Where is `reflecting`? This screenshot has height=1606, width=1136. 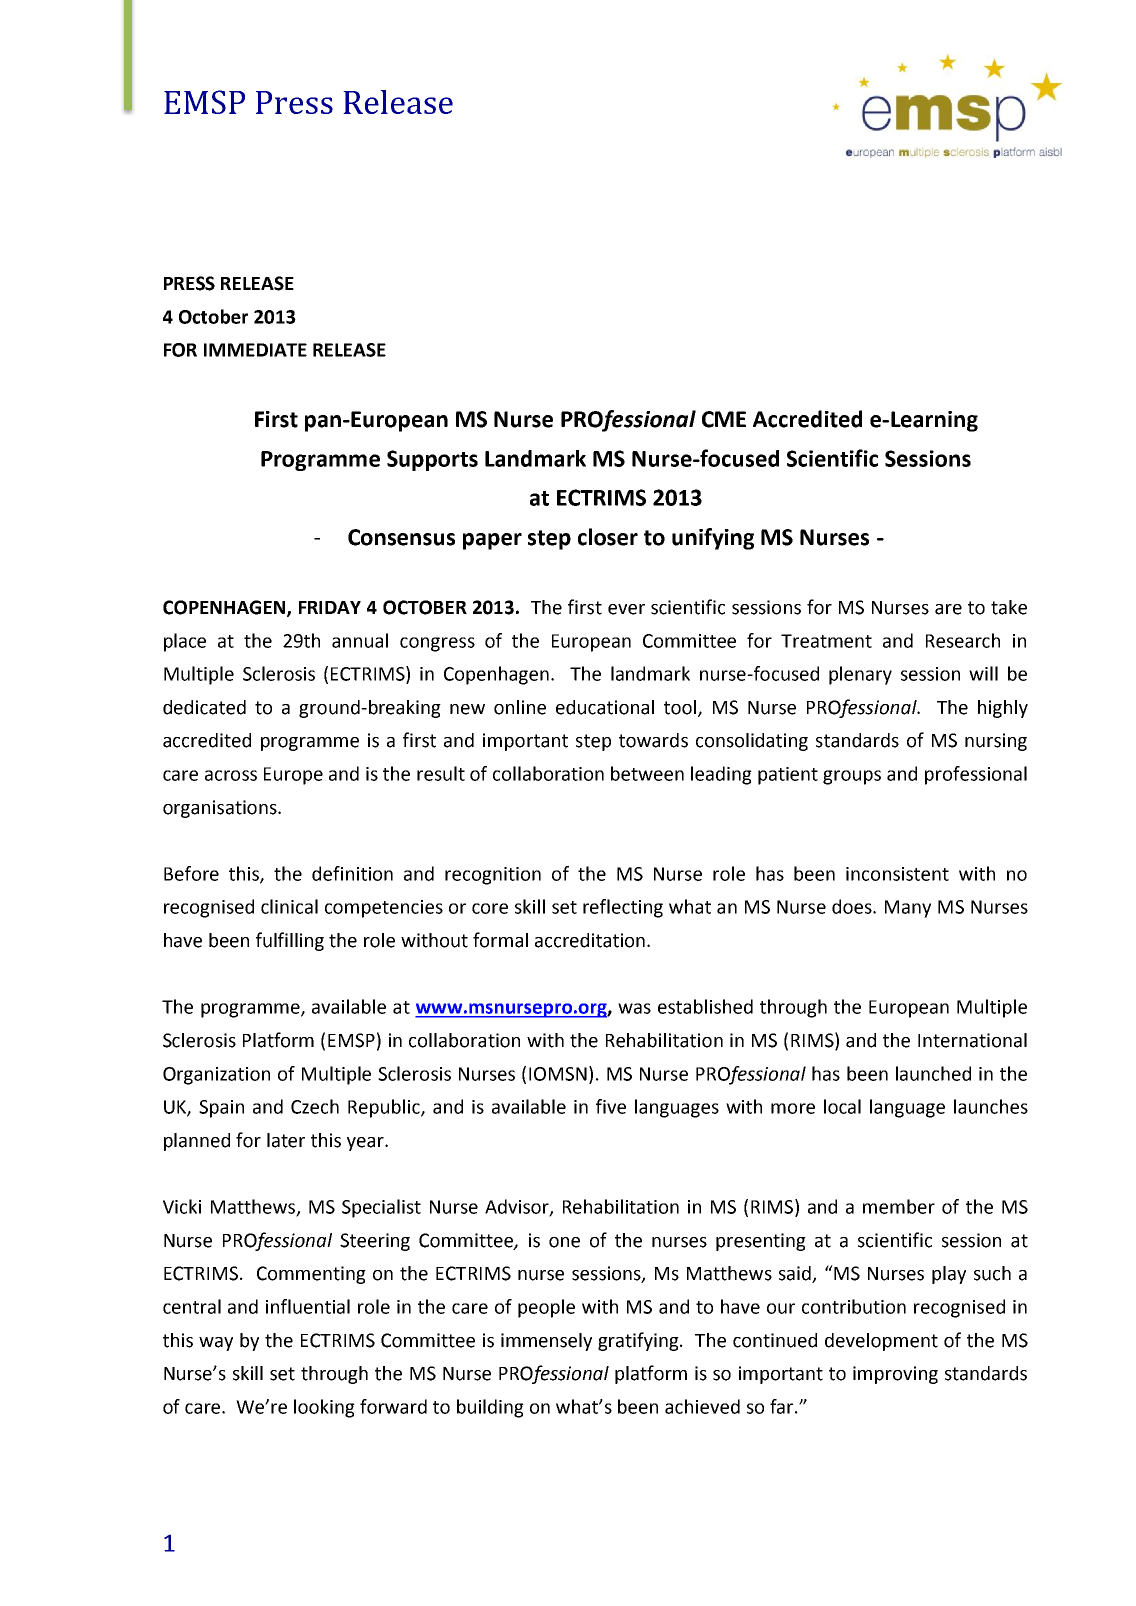 reflecting is located at coordinates (623, 908).
